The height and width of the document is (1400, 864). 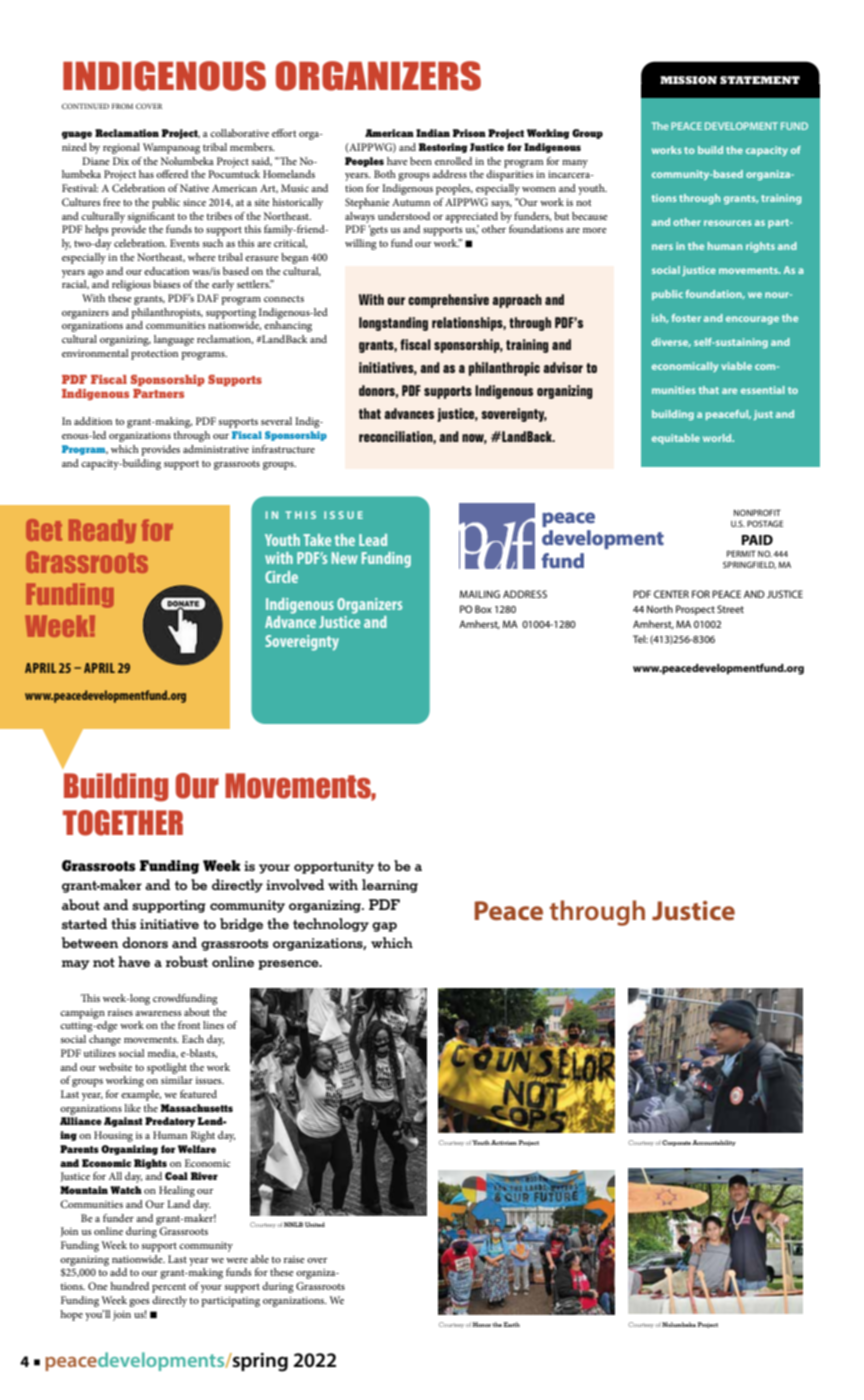 I want to click on world, so click(x=718, y=438).
